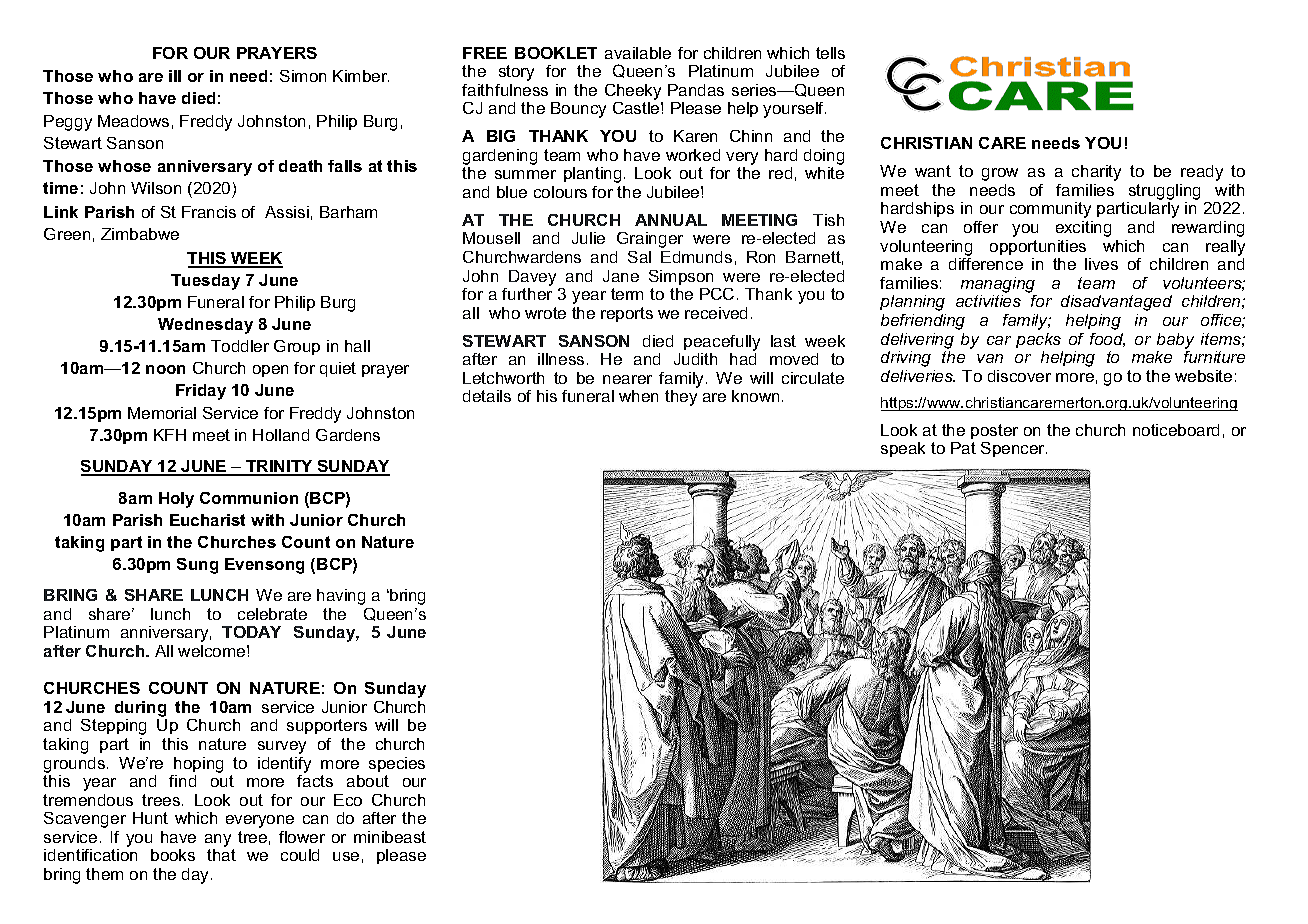 Image resolution: width=1308 pixels, height=924 pixels. Describe the element at coordinates (671, 220) in the screenshot. I see `ANNUAL` at that location.
